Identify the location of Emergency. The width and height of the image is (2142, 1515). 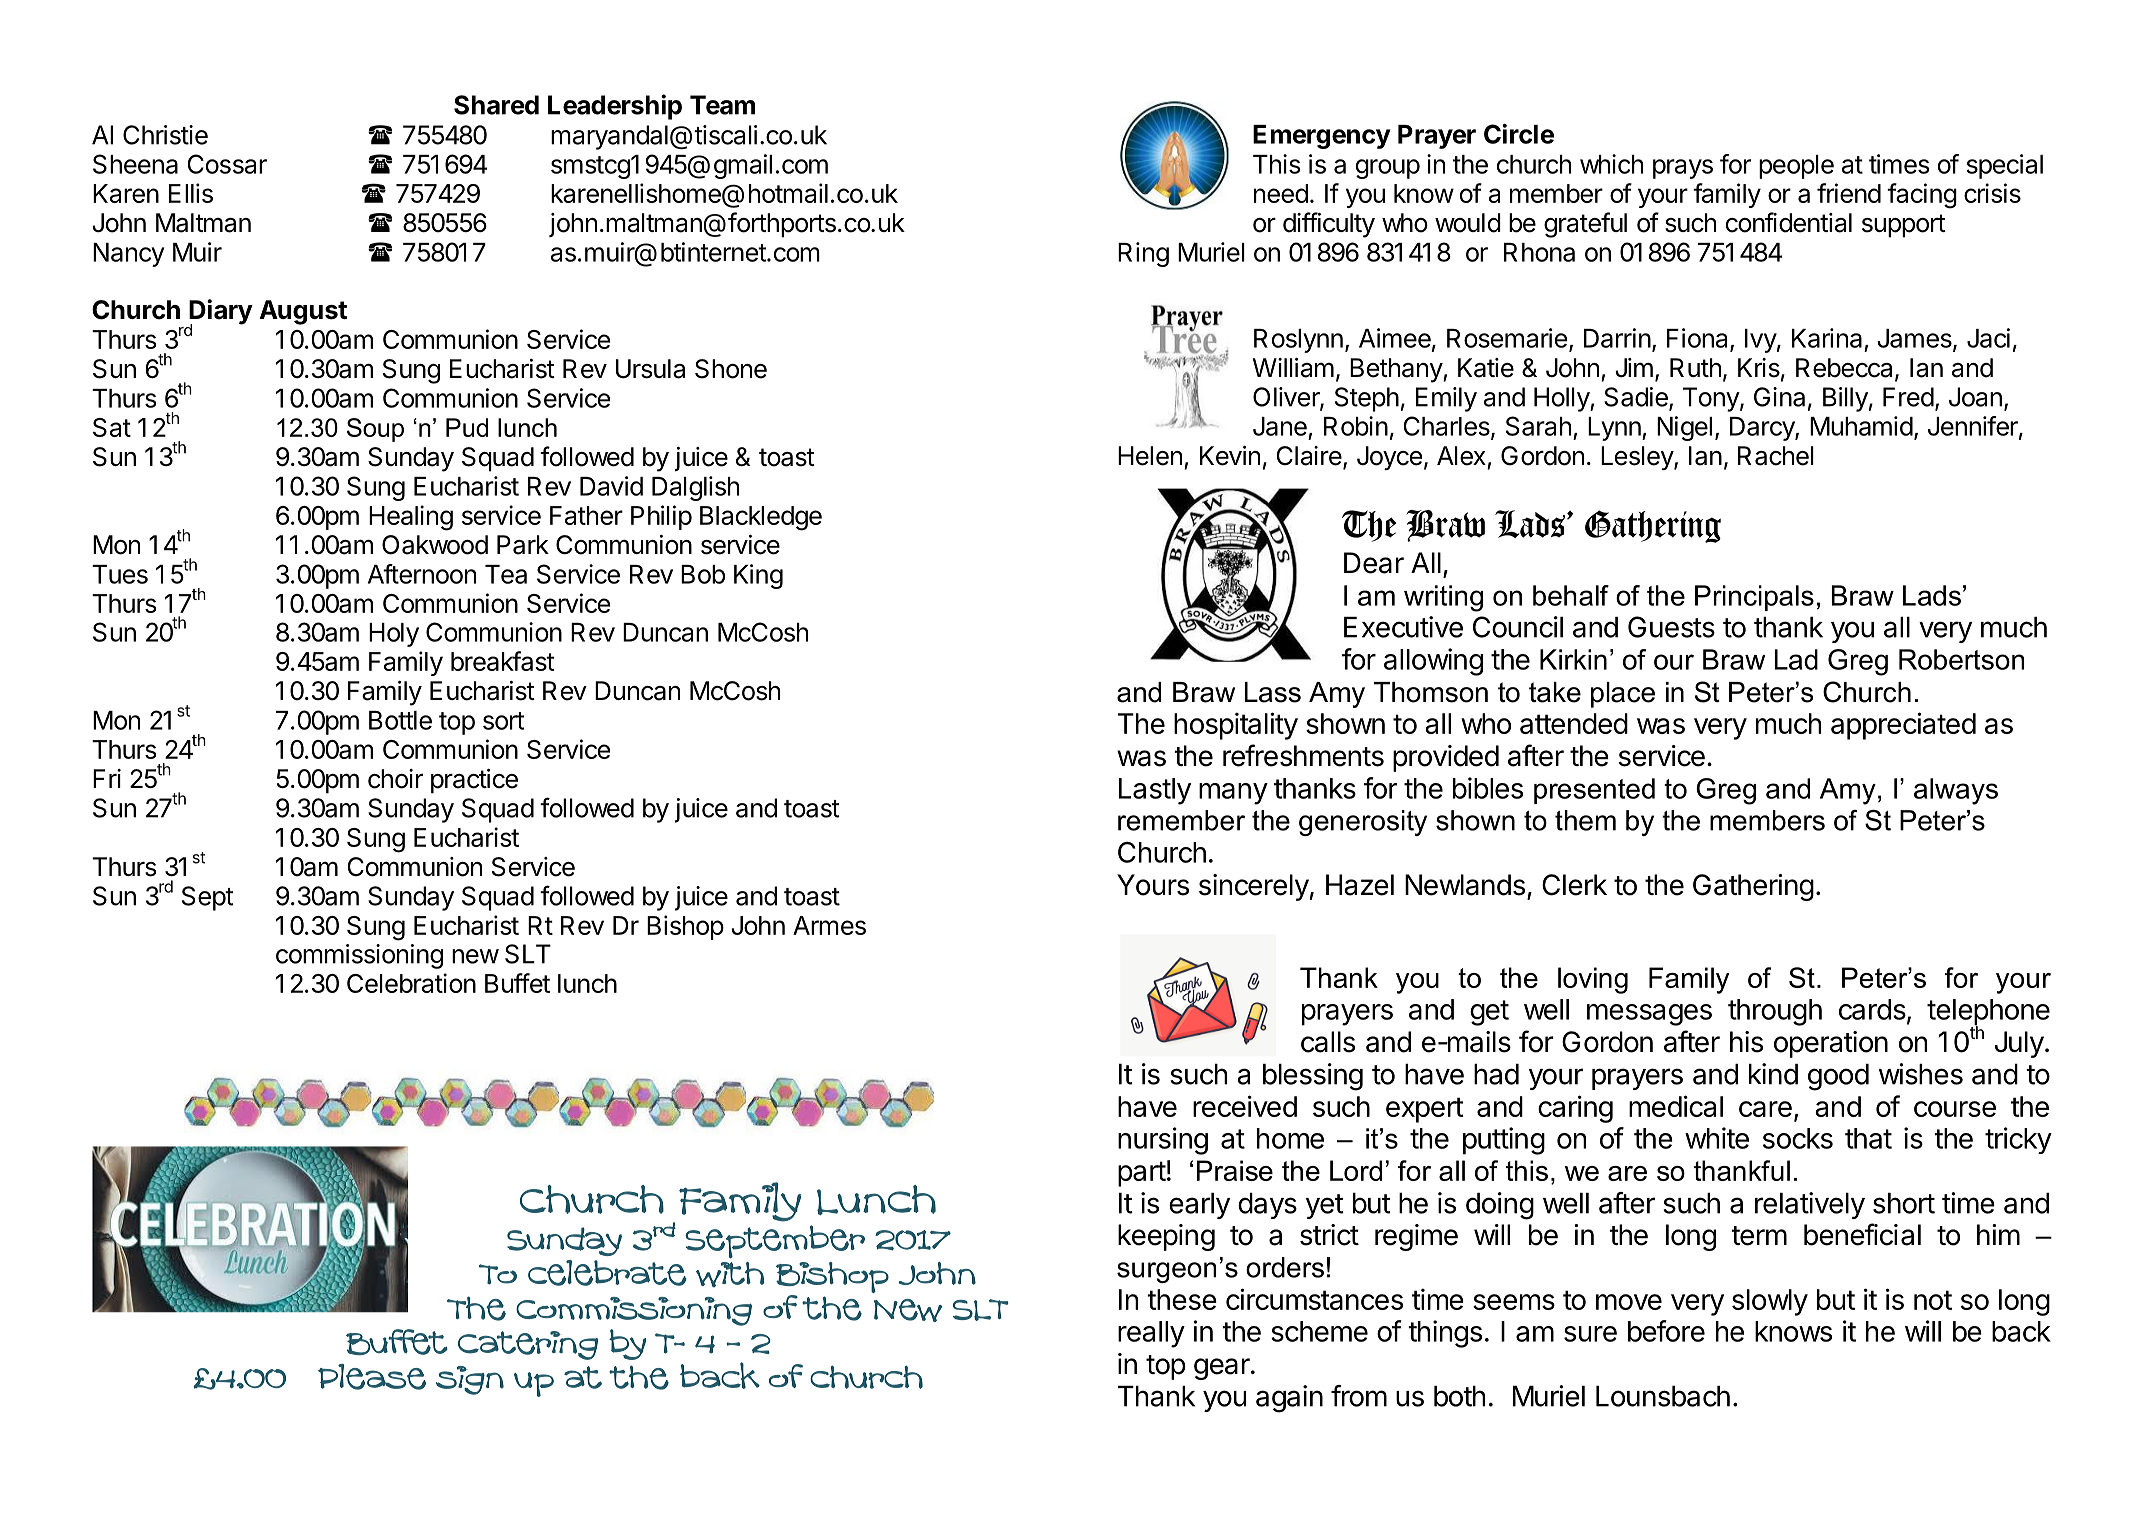
(1322, 137).
